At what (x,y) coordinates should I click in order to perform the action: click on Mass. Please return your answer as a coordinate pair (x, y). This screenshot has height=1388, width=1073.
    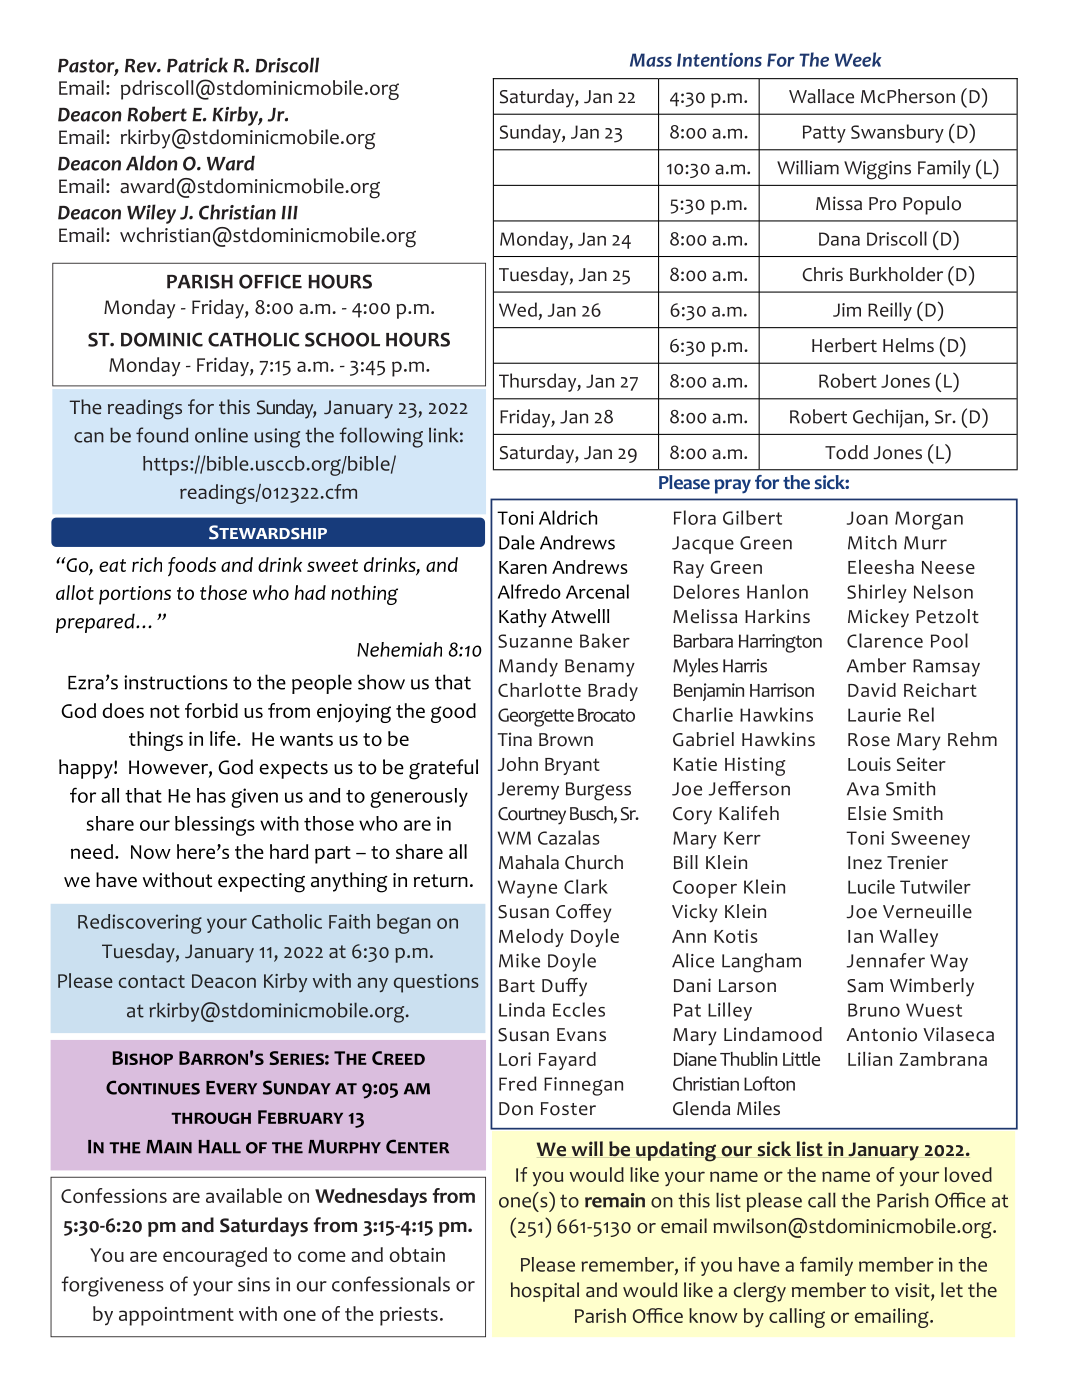
    Looking at the image, I should click on (651, 60).
